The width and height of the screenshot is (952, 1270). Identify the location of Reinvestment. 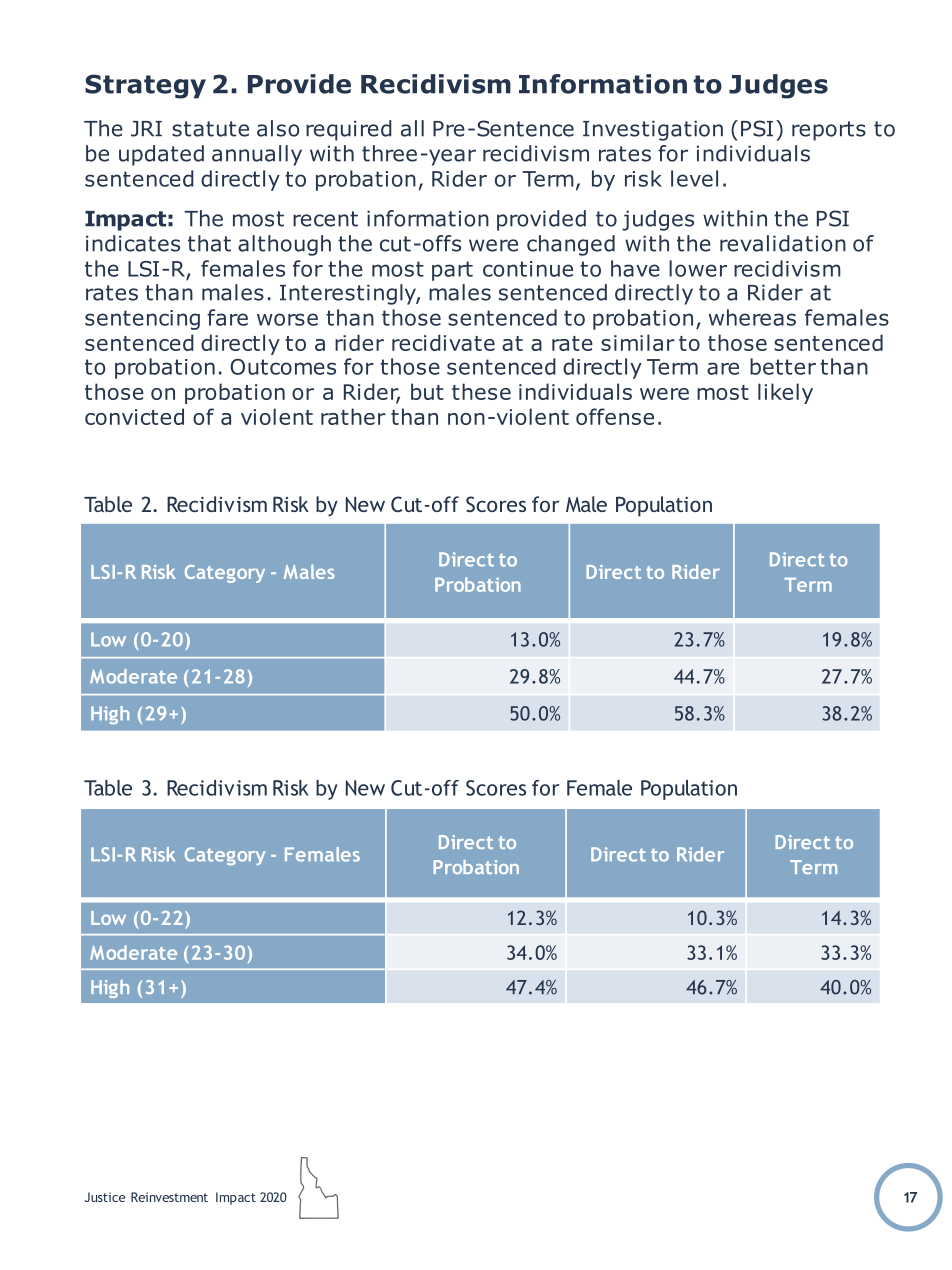
(169, 1197).
